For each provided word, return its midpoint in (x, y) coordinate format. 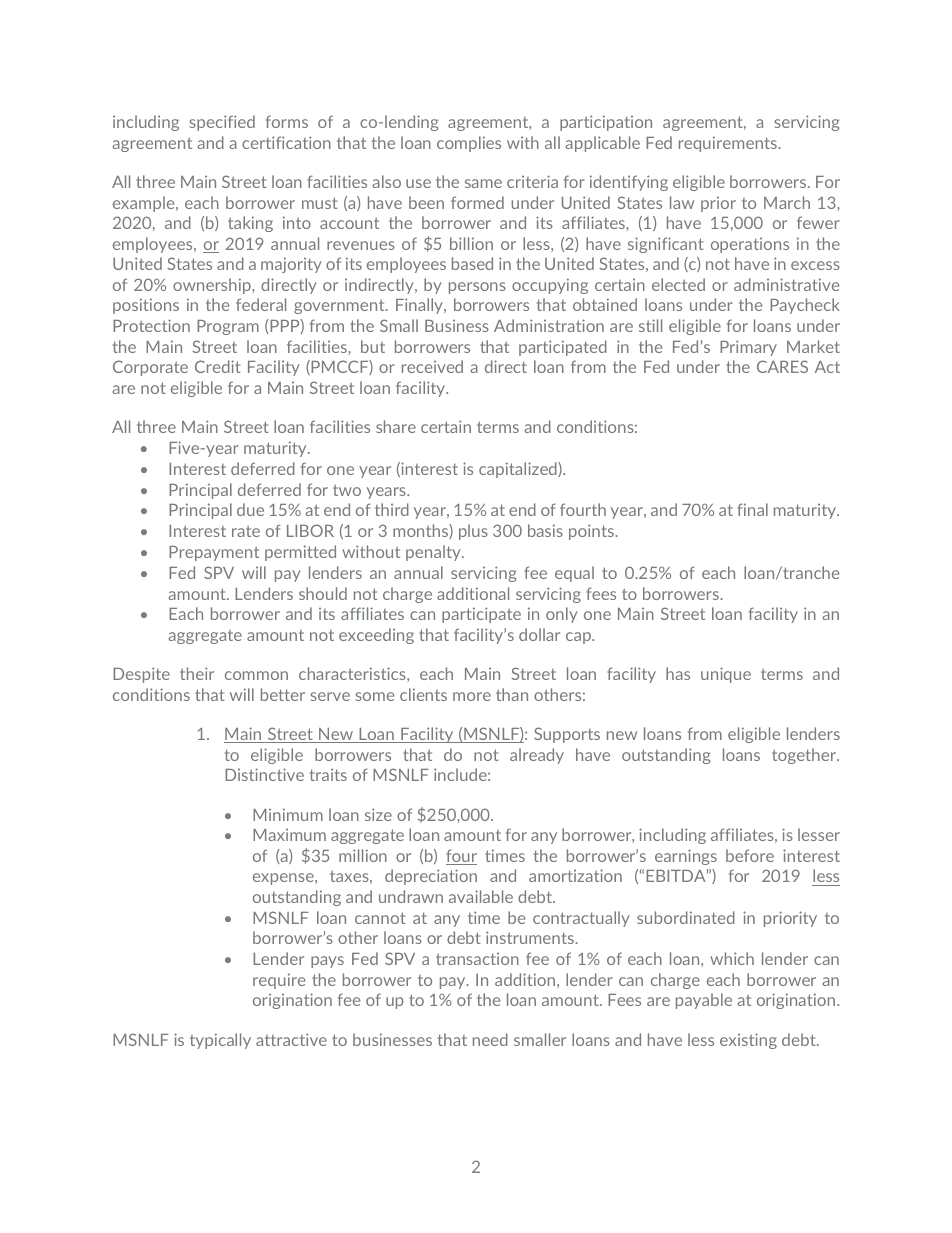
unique (726, 675)
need (490, 1039)
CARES (782, 366)
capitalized (519, 470)
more (472, 696)
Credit (218, 366)
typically (220, 1041)
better (283, 694)
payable (704, 1001)
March (787, 202)
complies (469, 144)
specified (222, 123)
